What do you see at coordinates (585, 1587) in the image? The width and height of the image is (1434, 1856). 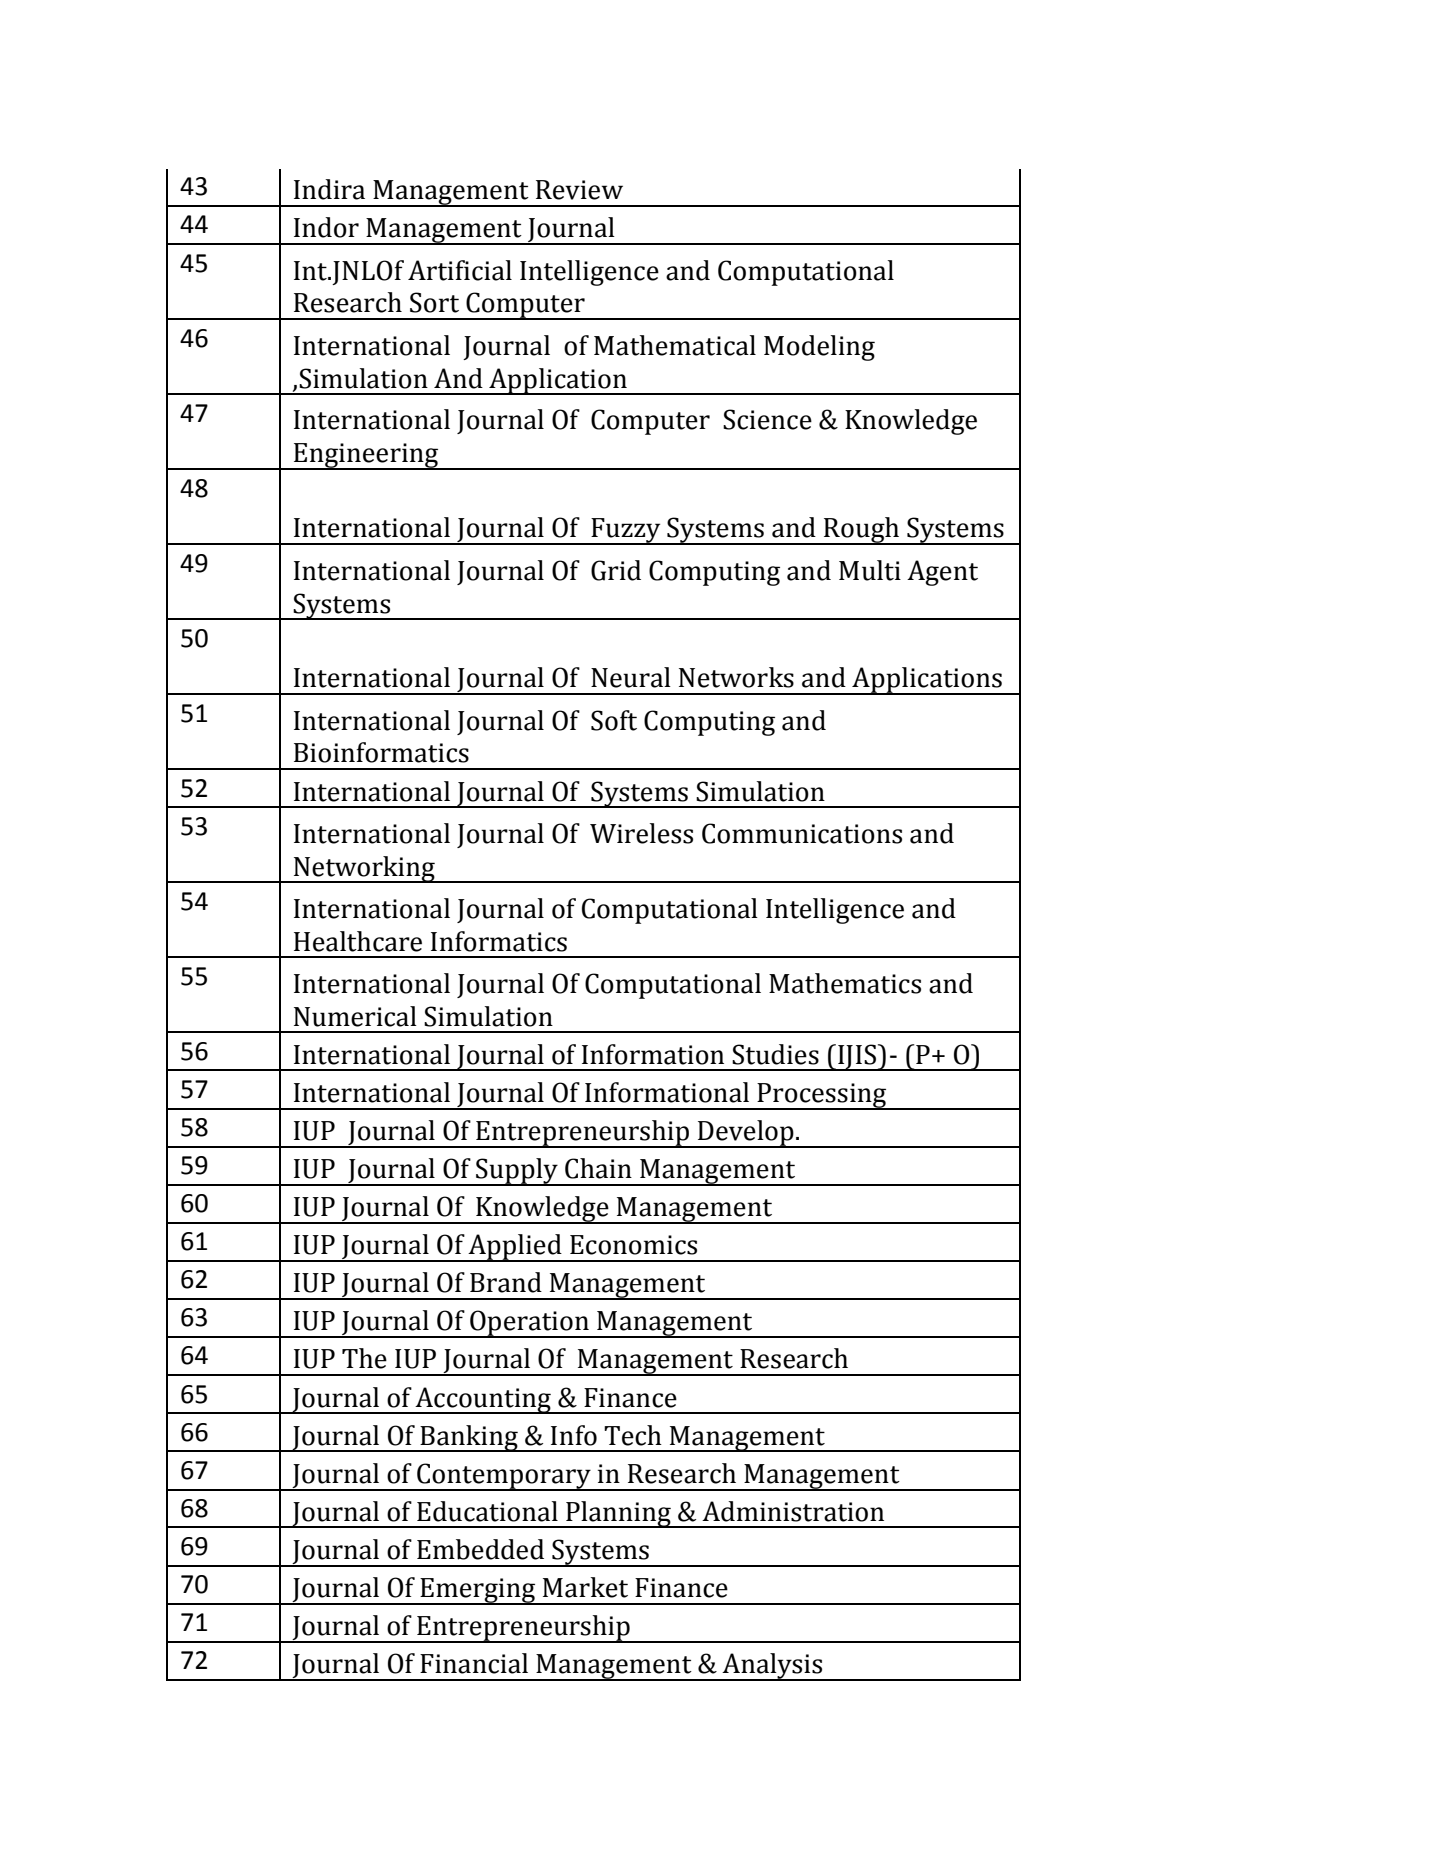 I see `Market` at bounding box center [585, 1587].
